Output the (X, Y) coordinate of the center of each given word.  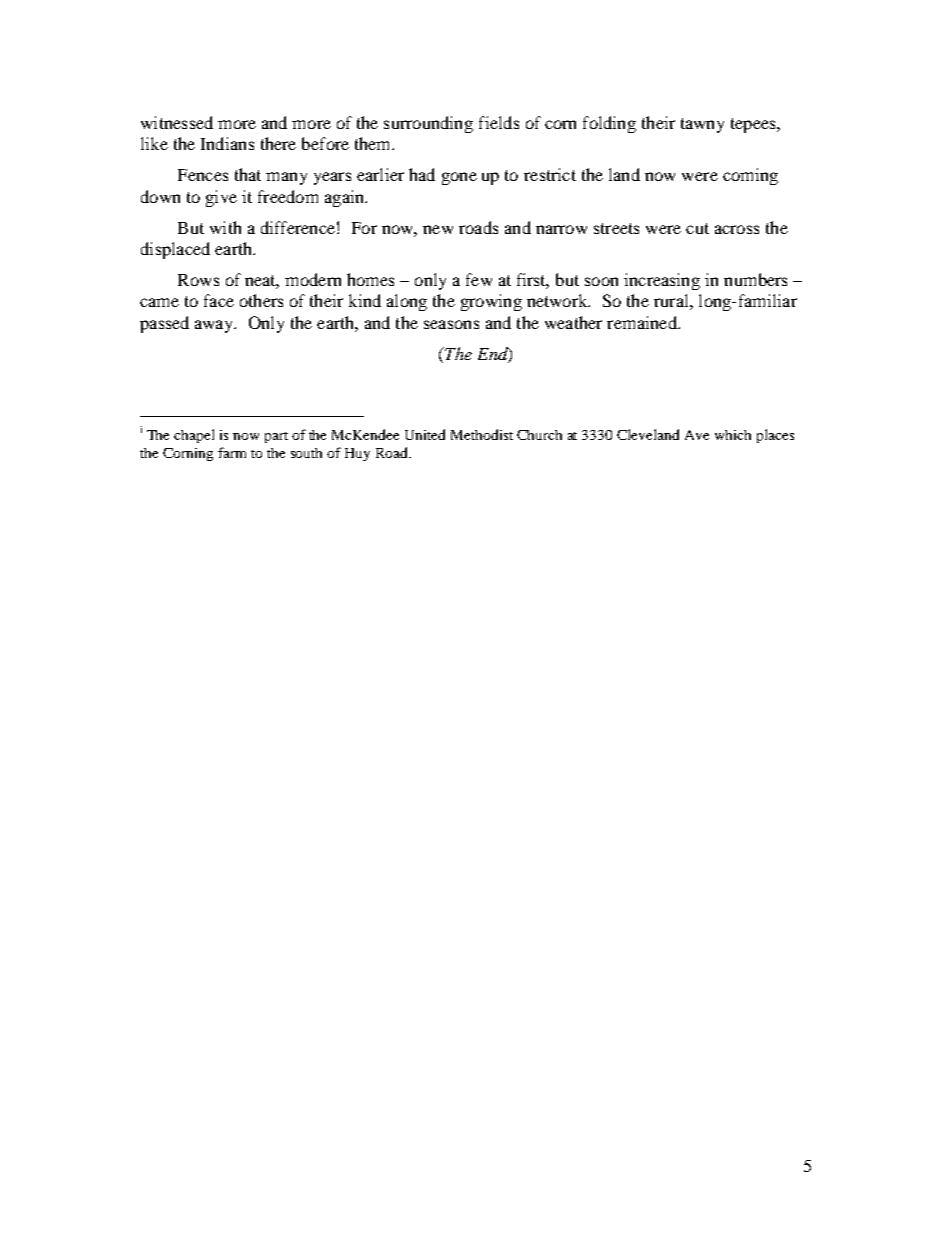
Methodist (482, 434)
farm (232, 452)
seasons (451, 324)
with (225, 227)
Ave (697, 435)
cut (697, 228)
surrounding (428, 124)
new (438, 229)
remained (643, 322)
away (215, 326)
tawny (702, 125)
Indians (227, 143)
